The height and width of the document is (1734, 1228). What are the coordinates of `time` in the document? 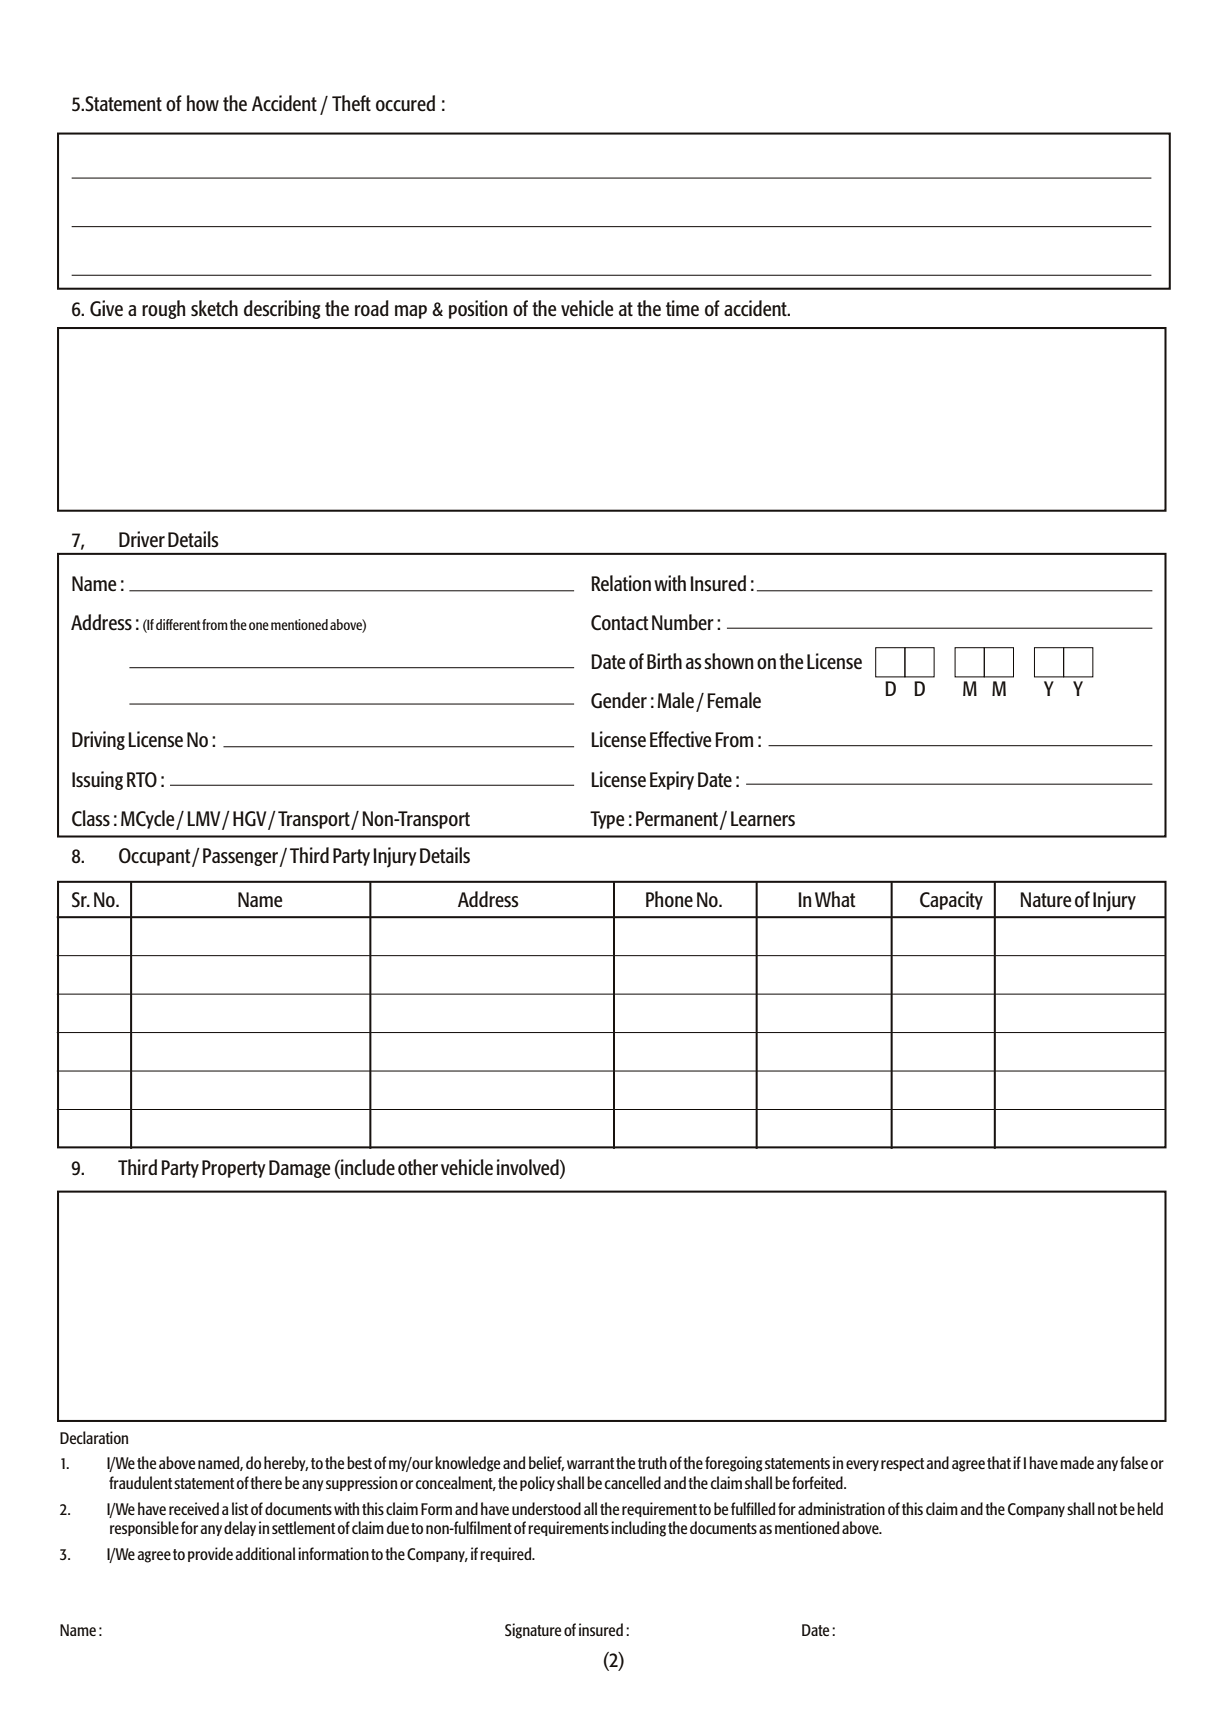 It's located at (682, 308).
